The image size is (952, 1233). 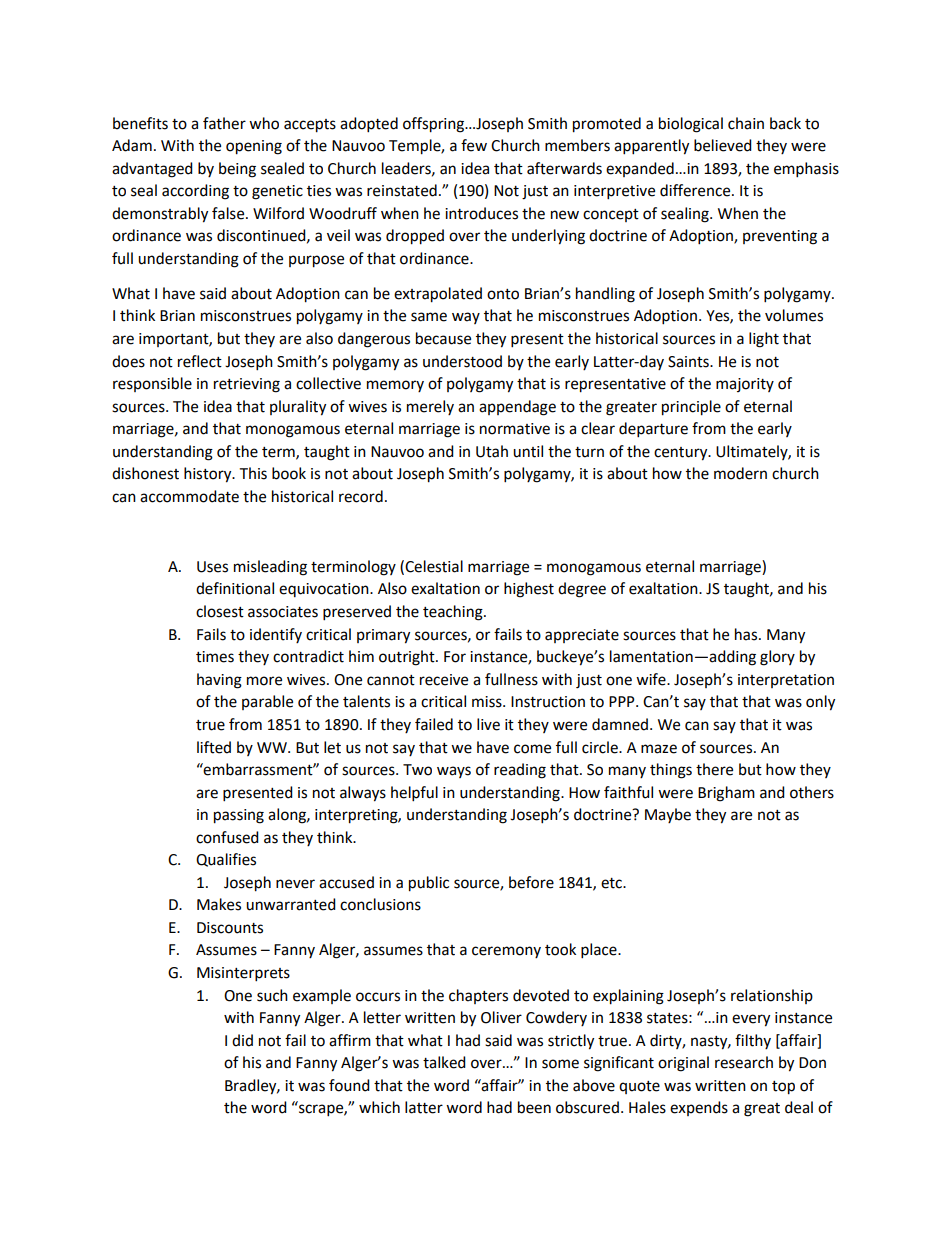 I want to click on believed, so click(x=723, y=145).
